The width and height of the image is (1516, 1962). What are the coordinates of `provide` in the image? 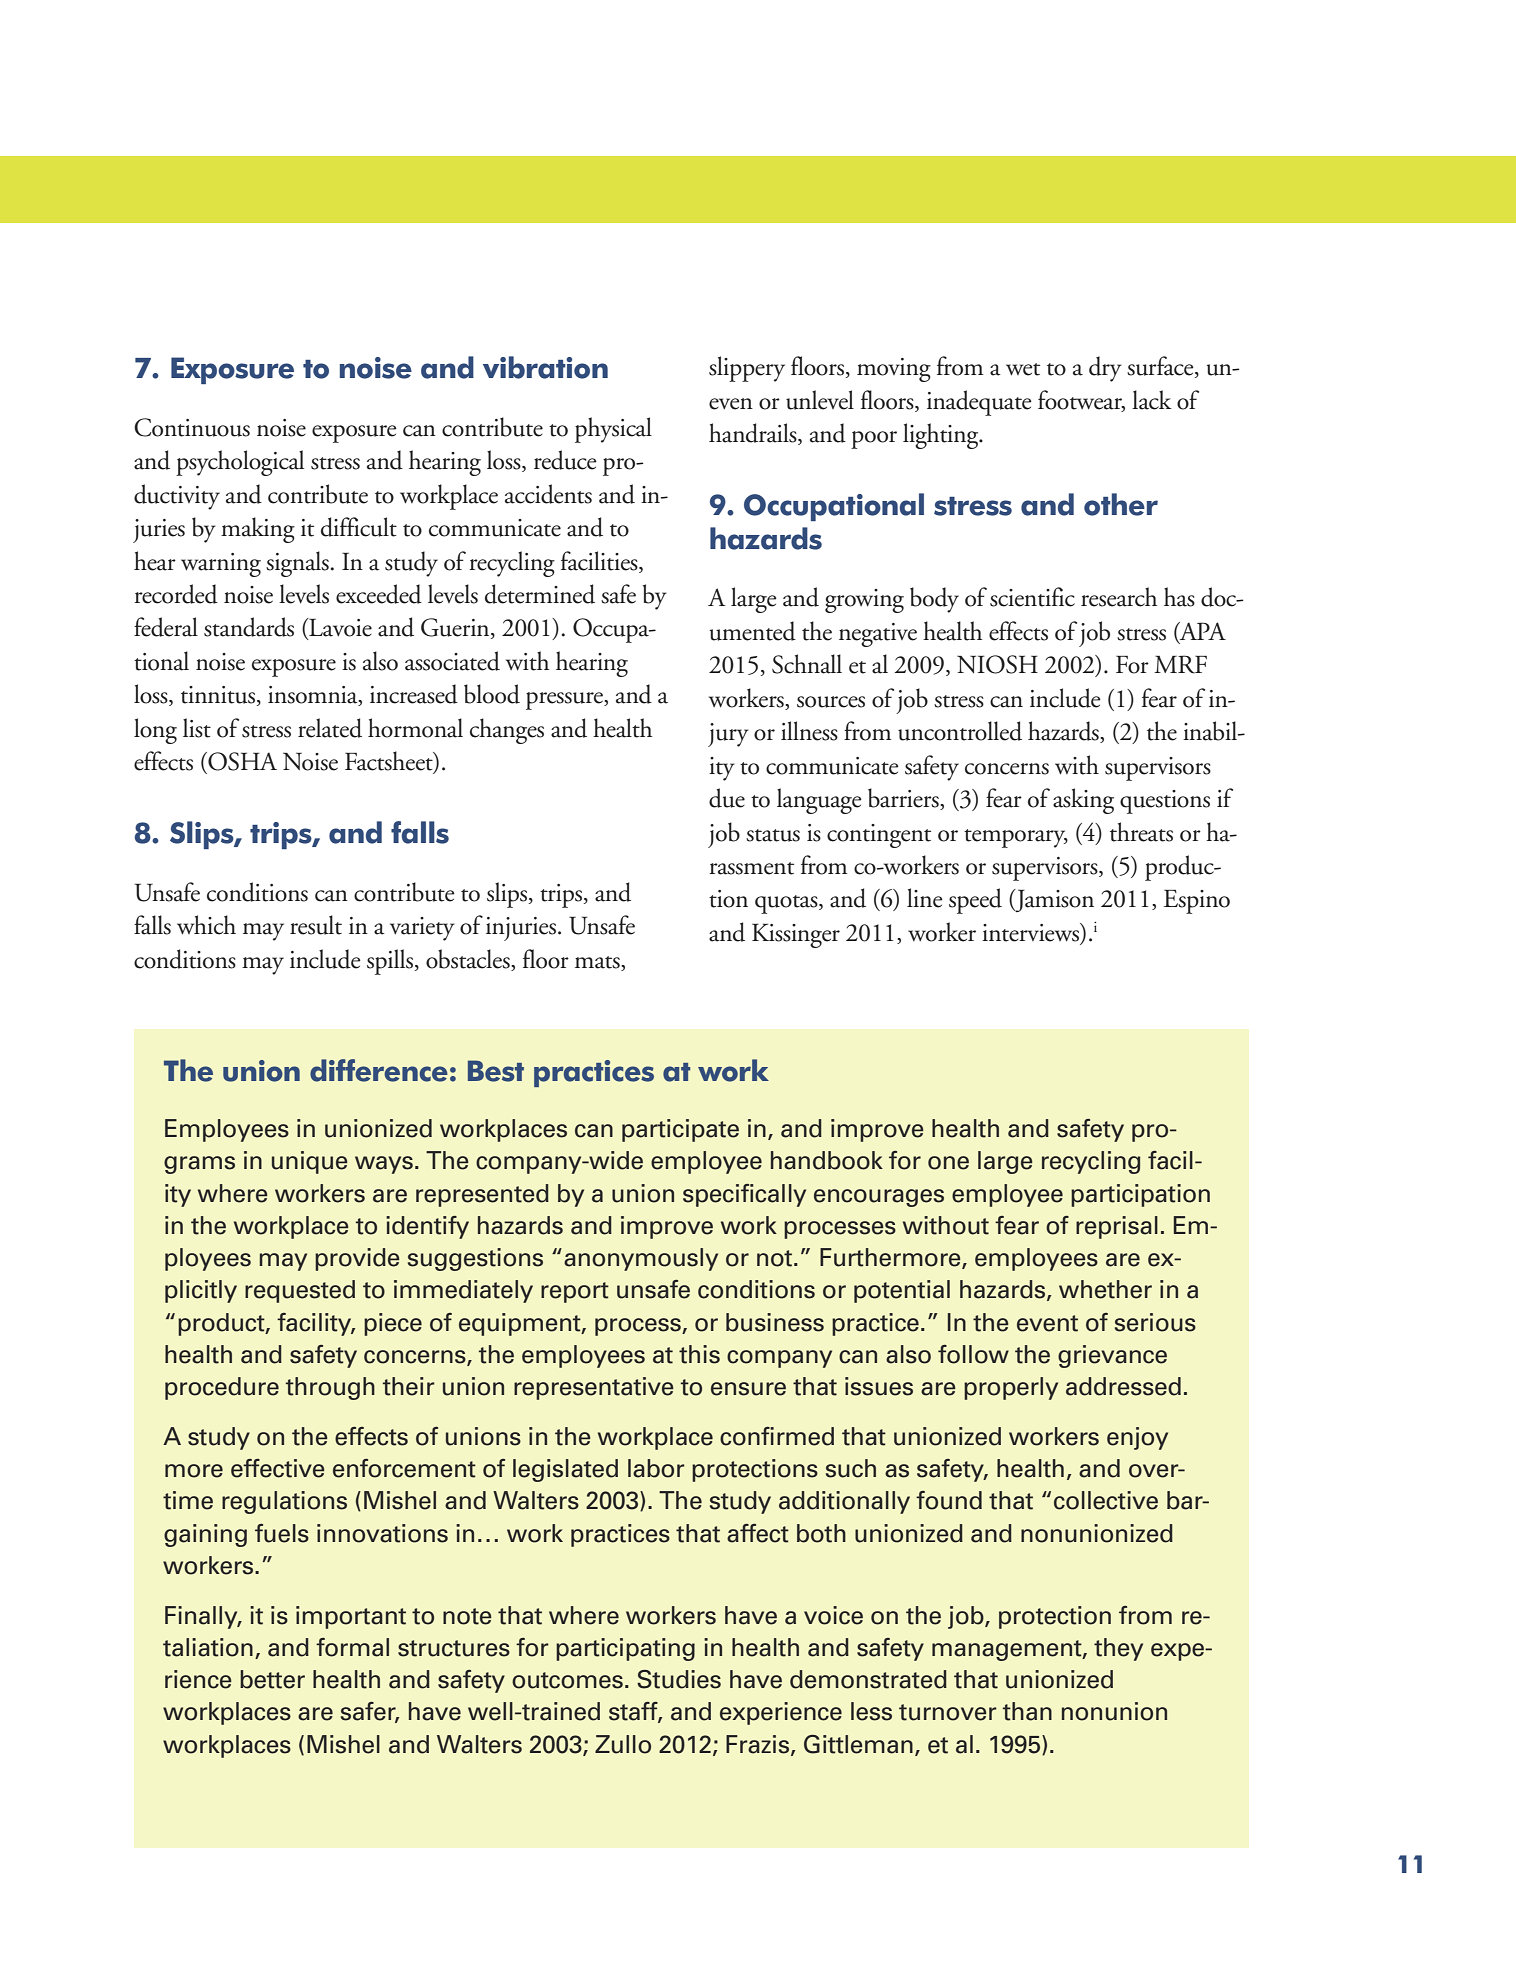 It's located at (357, 1259).
